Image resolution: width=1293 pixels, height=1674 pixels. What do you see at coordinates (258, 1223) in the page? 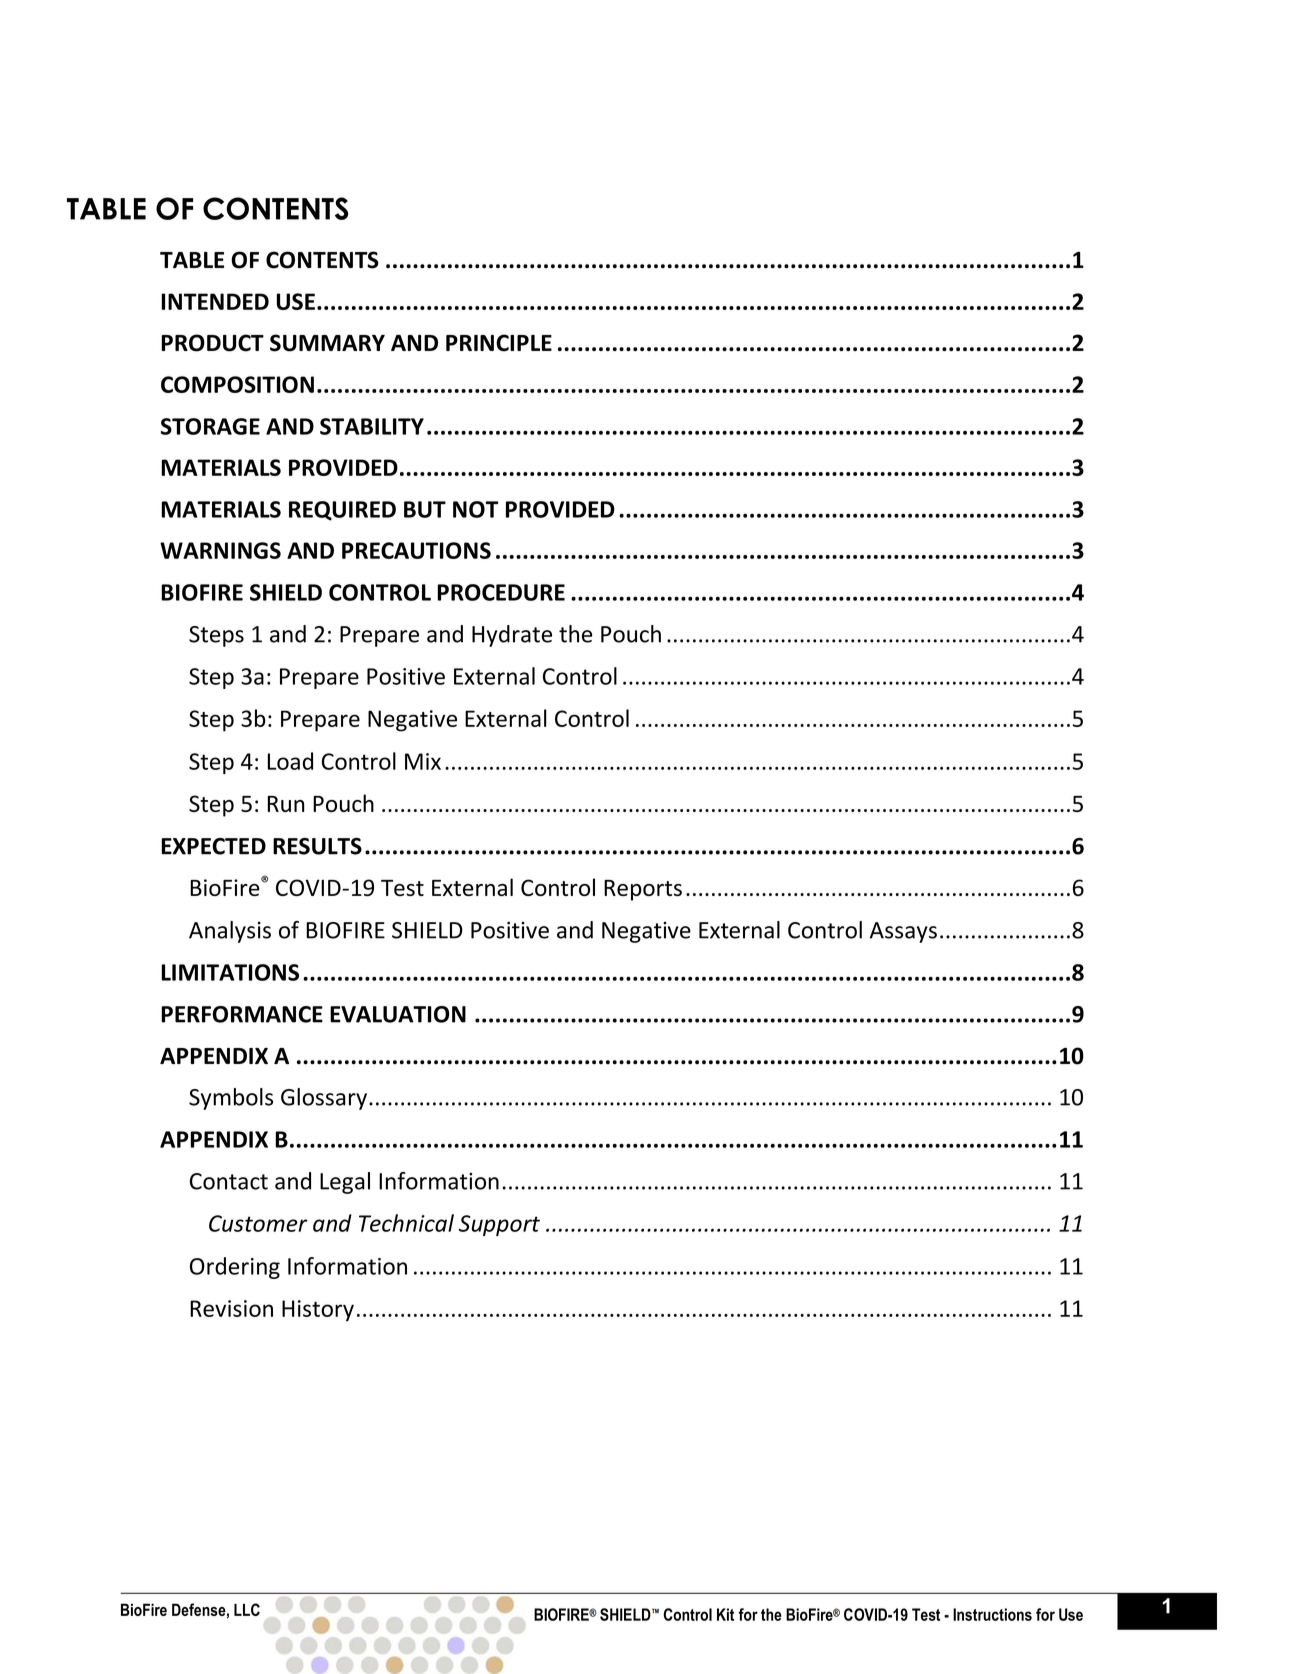
I see `Customer` at bounding box center [258, 1223].
